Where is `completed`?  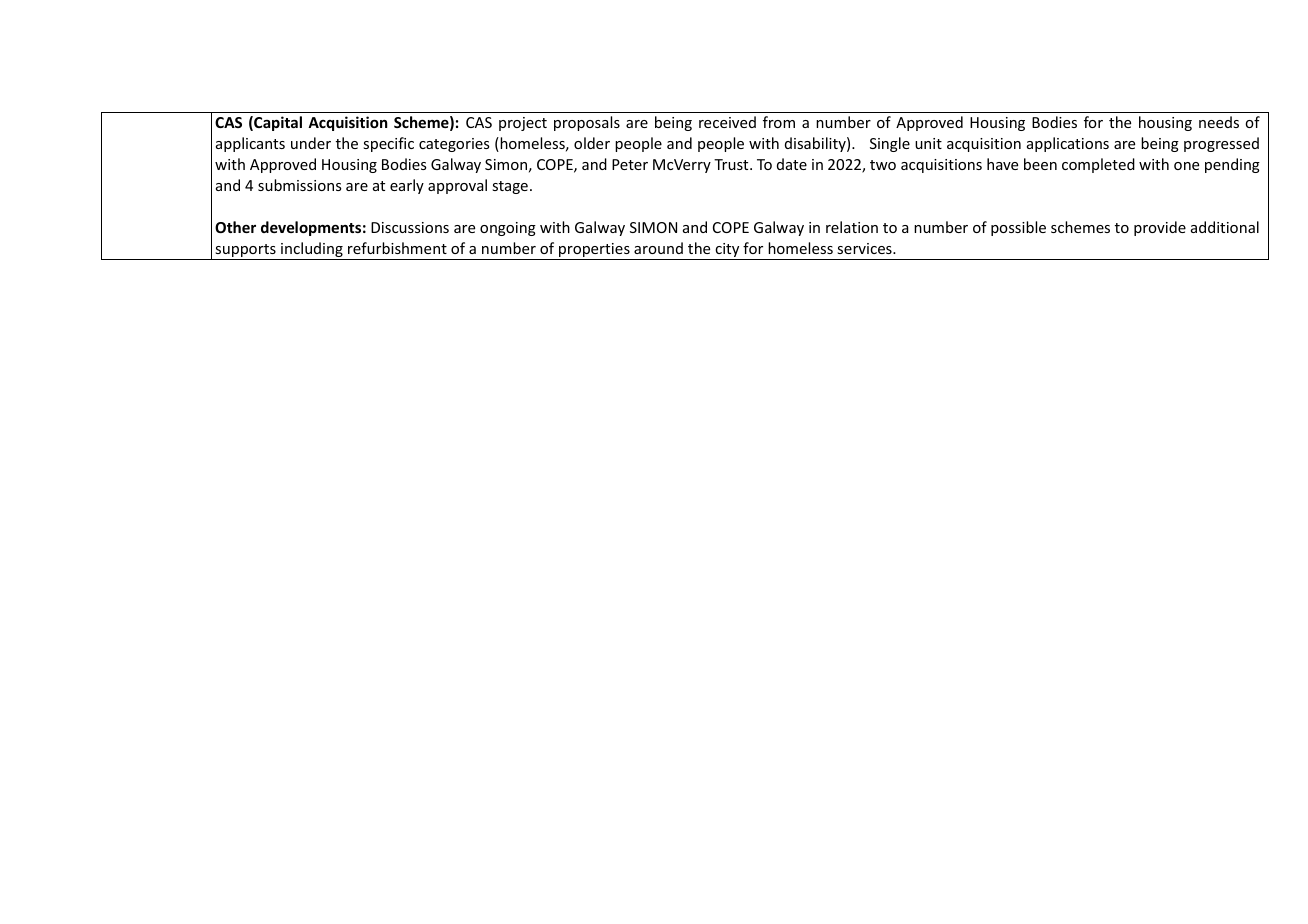
completed is located at coordinates (1098, 165).
